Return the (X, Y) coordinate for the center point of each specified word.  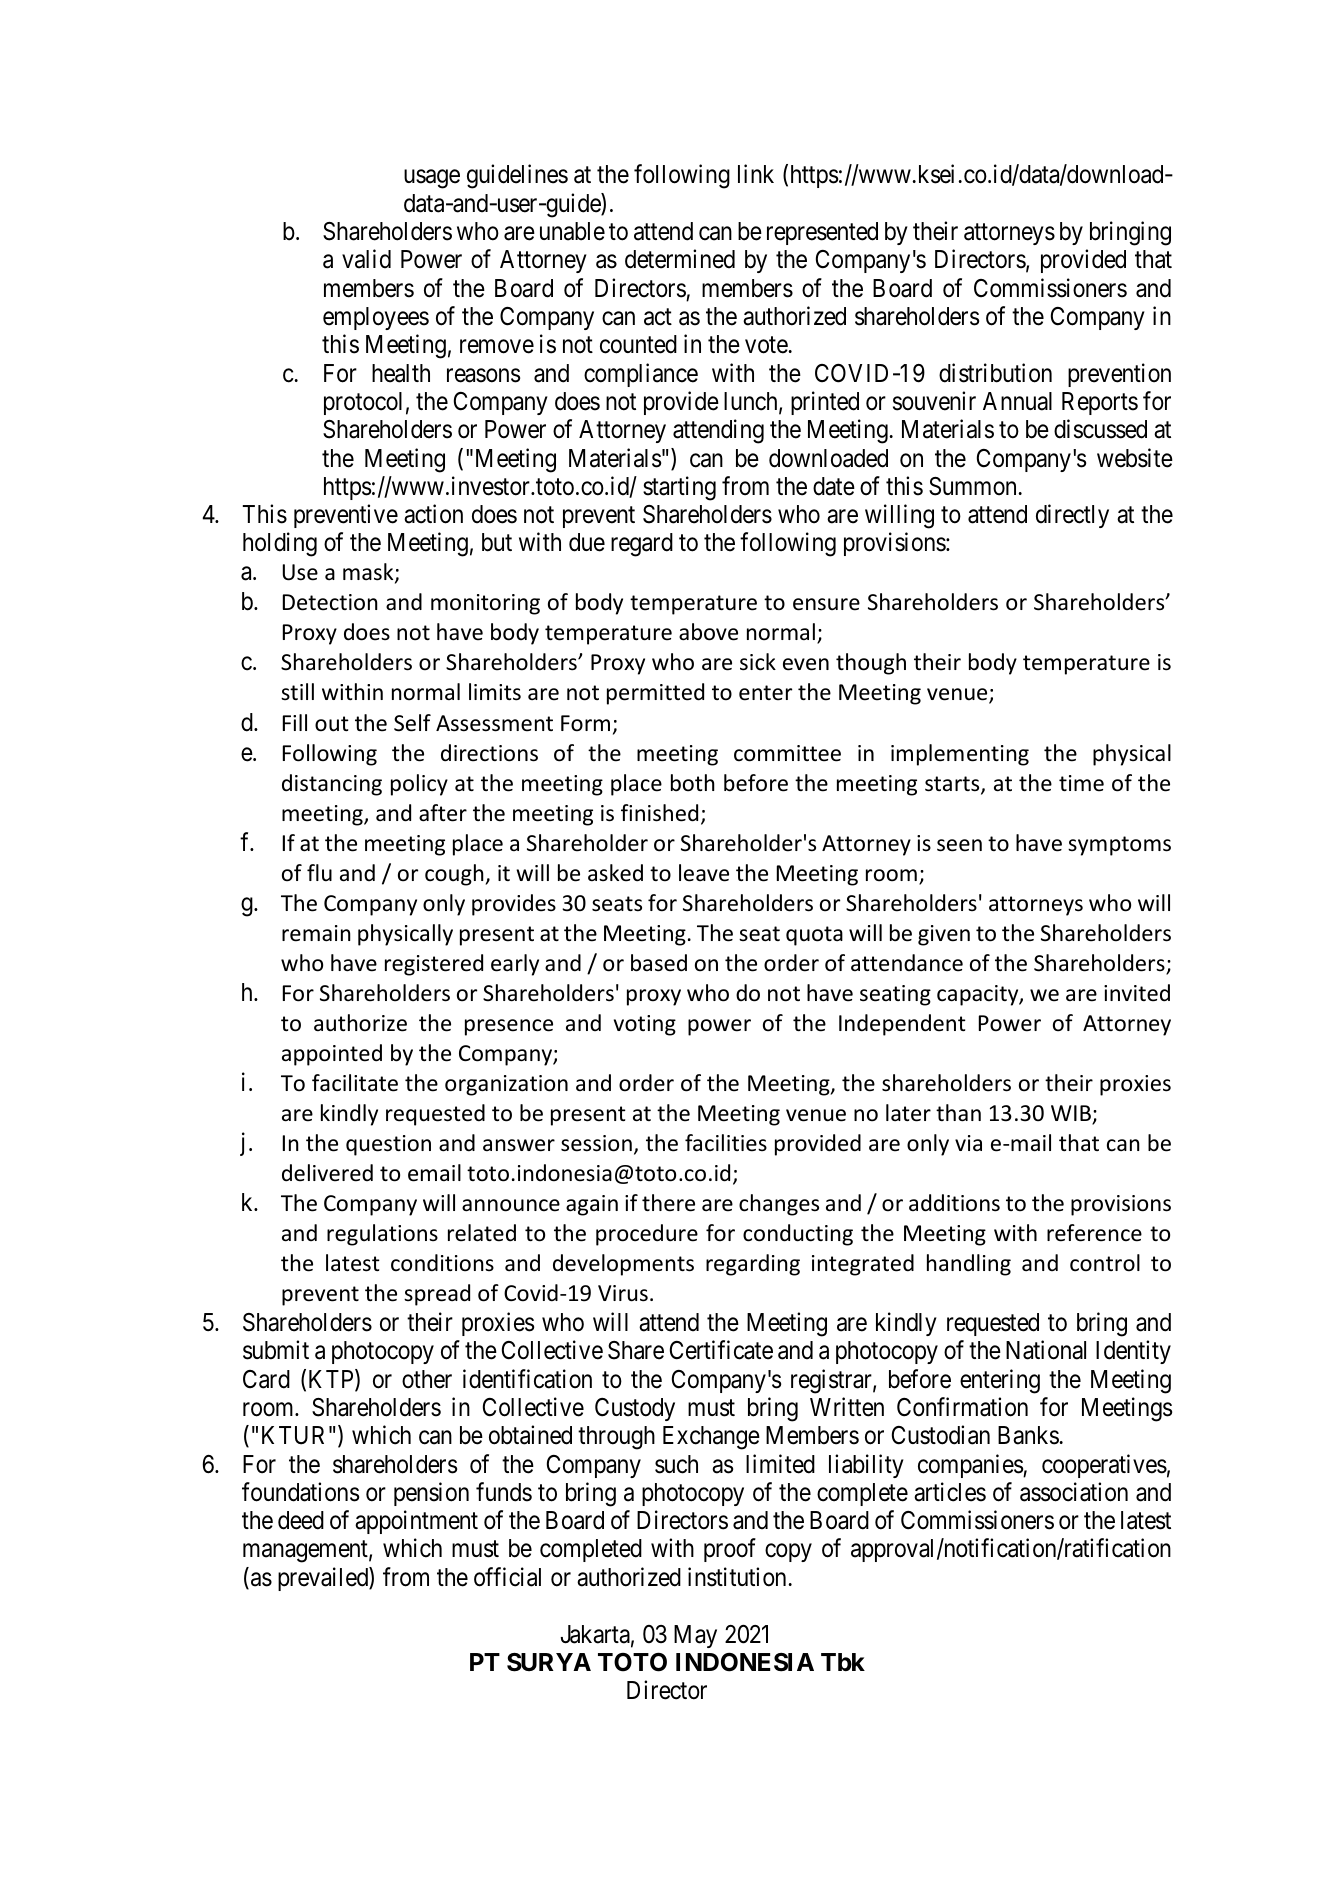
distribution (995, 373)
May (695, 1636)
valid (366, 259)
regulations (382, 1235)
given (944, 935)
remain (316, 933)
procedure (647, 1235)
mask (369, 573)
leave (704, 873)
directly (1072, 516)
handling (969, 1265)
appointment (416, 1522)
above (708, 632)
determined (680, 259)
